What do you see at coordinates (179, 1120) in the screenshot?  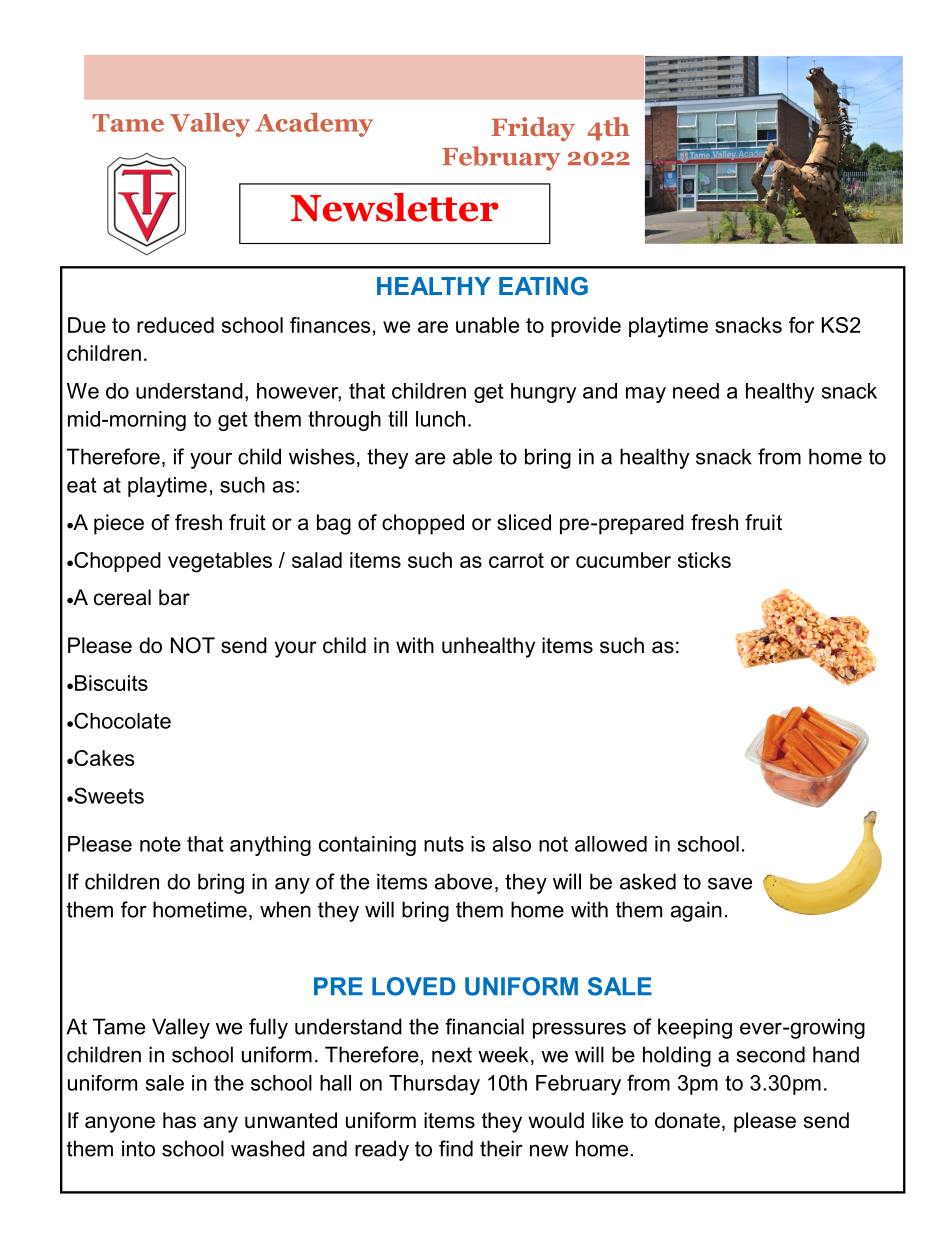 I see `has` at bounding box center [179, 1120].
